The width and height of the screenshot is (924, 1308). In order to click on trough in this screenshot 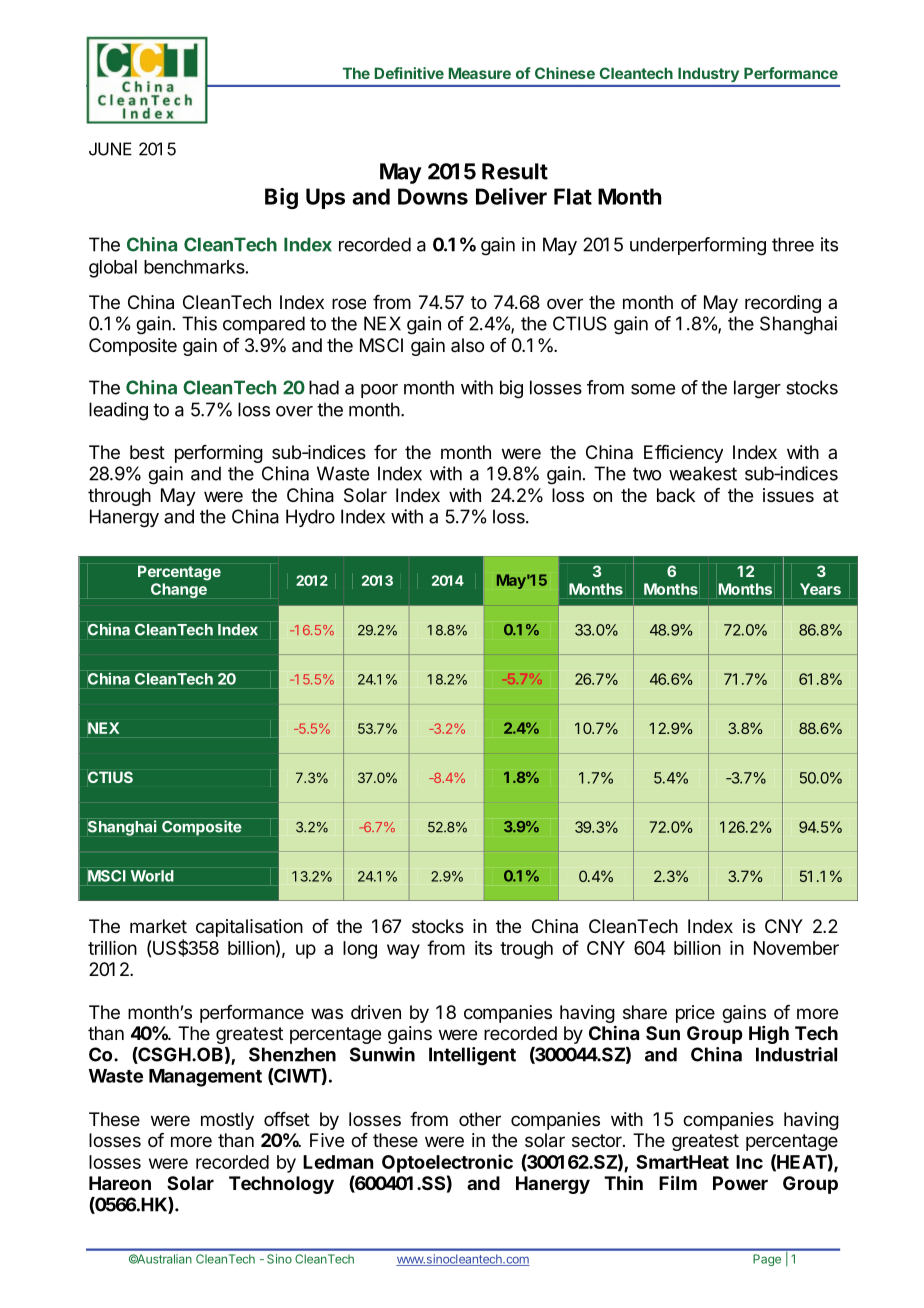, I will do `click(526, 950)`.
